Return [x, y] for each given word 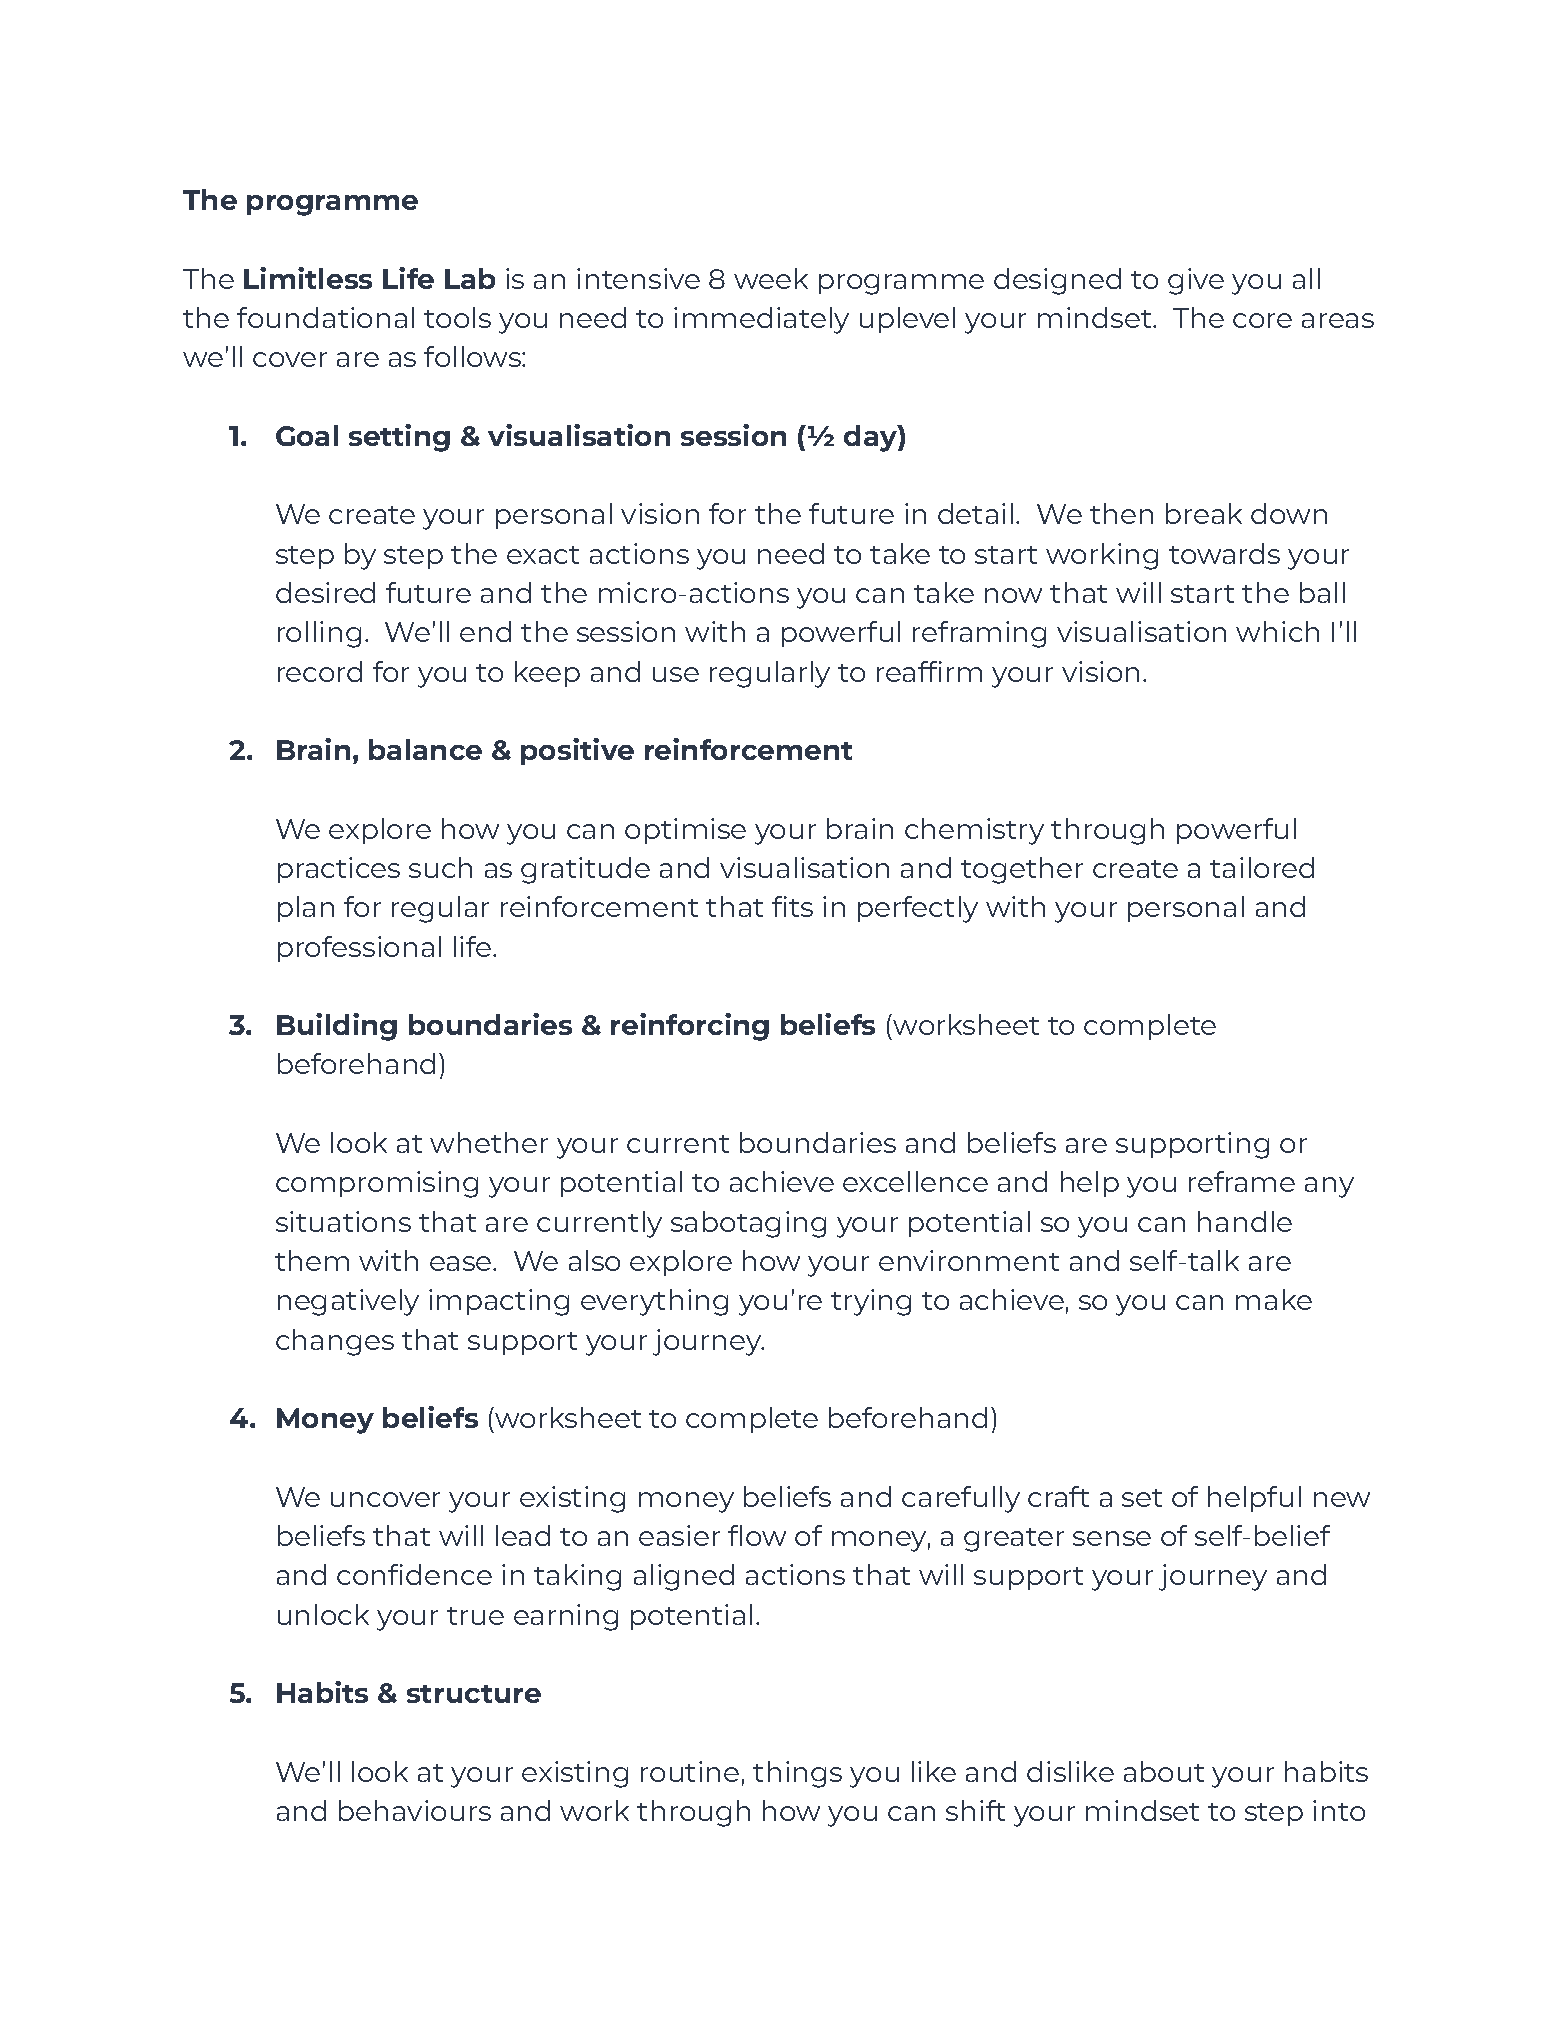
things [797, 1774]
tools [457, 317]
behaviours [415, 1810]
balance [425, 749]
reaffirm [929, 671]
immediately [761, 320]
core [1262, 320]
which [1277, 631]
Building [337, 1027]
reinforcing [690, 1027]
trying [871, 1302]
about [1164, 1771]
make [1274, 1299]
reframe [1242, 1181]
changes [335, 1342]
